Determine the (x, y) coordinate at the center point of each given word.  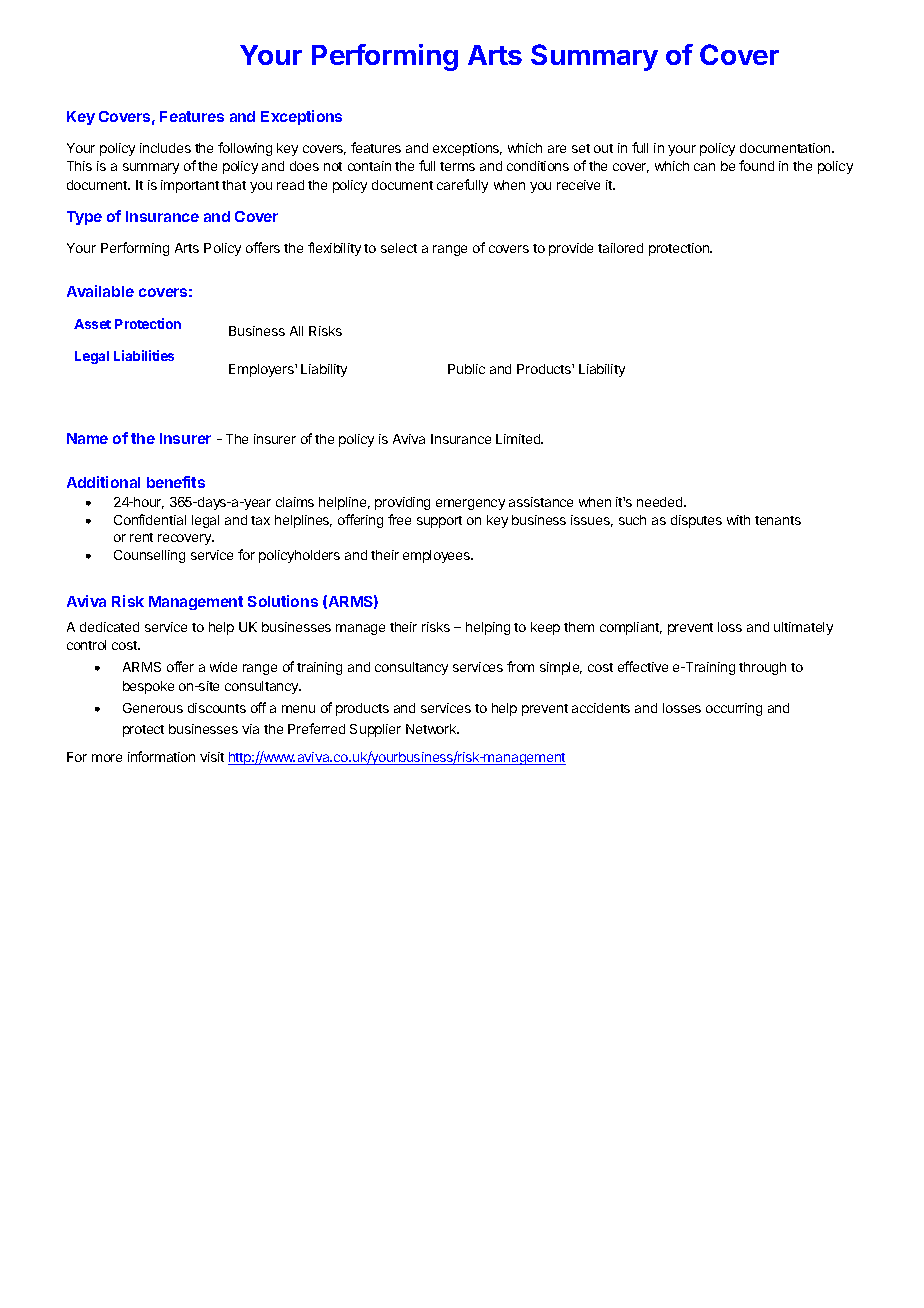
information (161, 756)
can (704, 167)
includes (165, 148)
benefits (176, 482)
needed (661, 502)
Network (432, 729)
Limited (519, 439)
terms (457, 166)
